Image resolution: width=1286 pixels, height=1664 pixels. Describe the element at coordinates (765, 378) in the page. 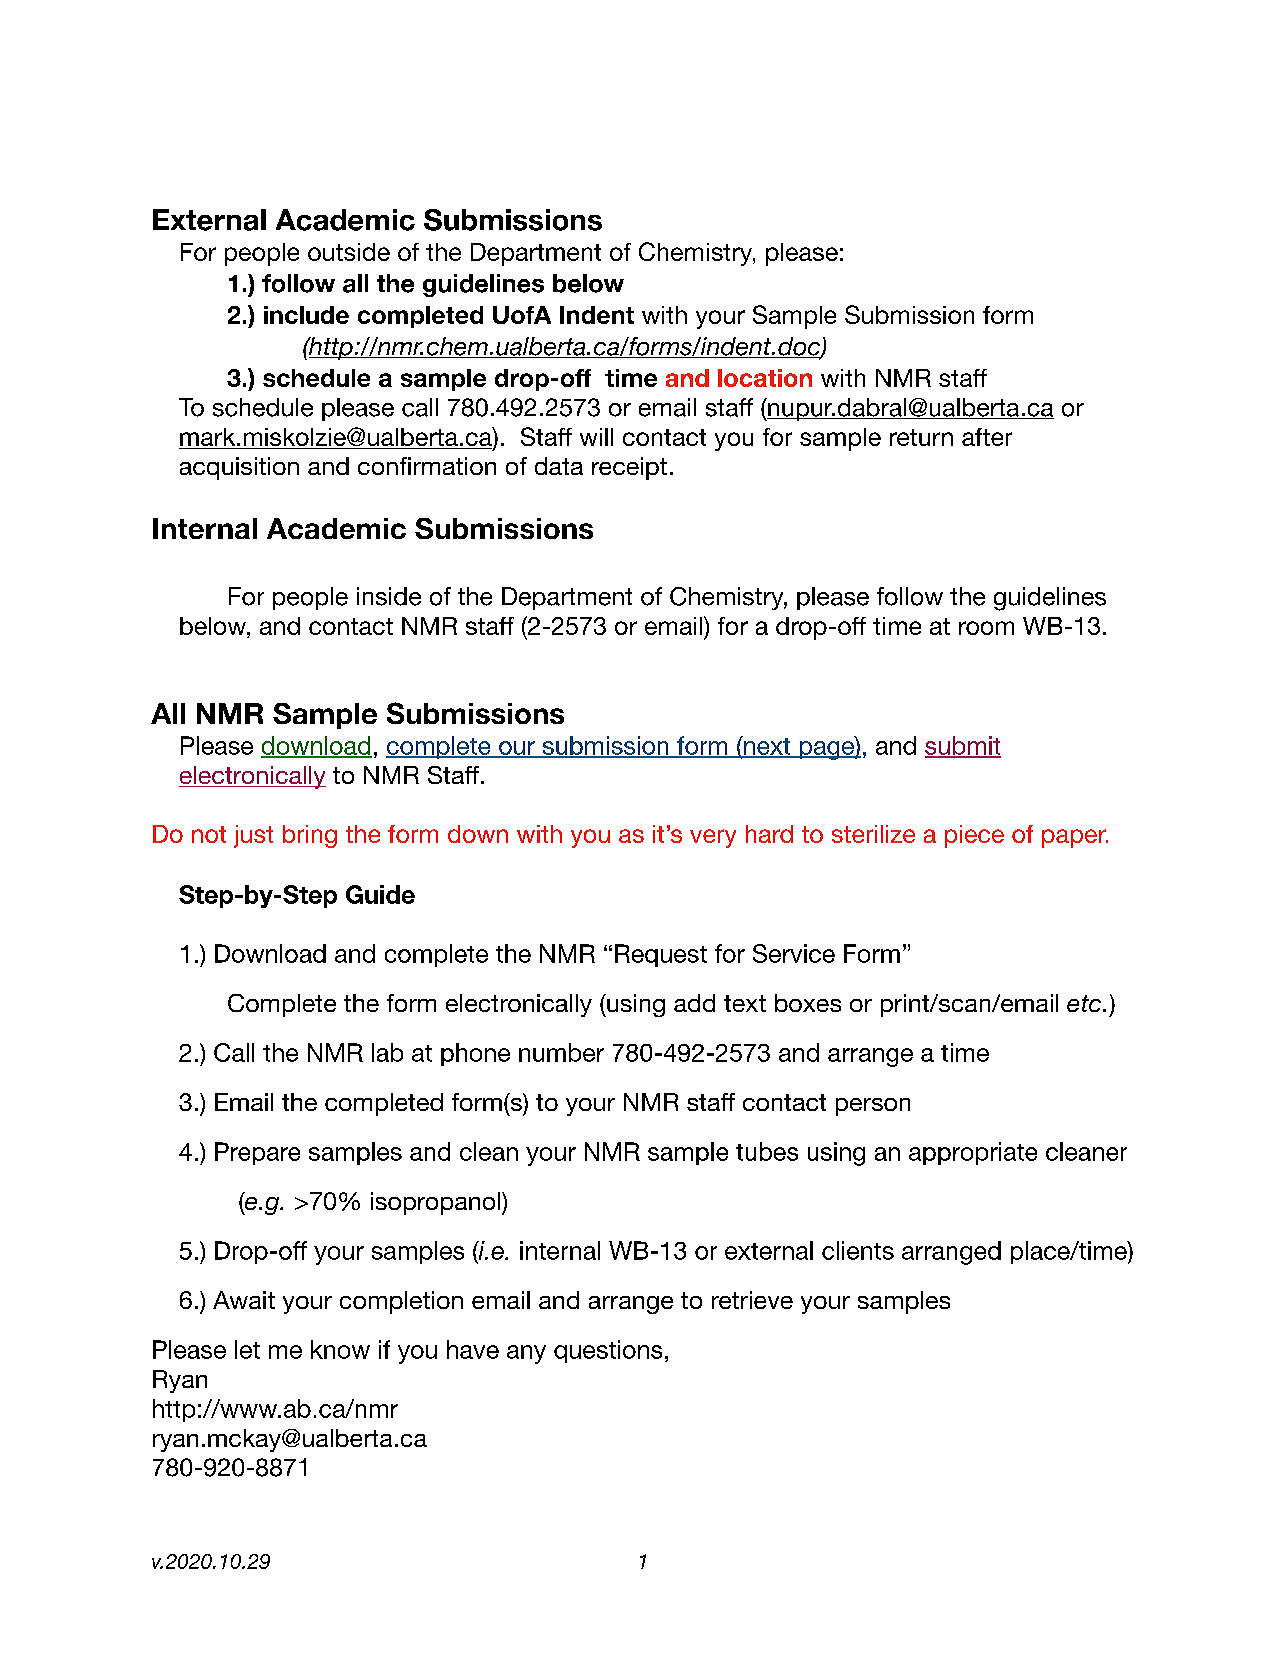

I see `location` at that location.
